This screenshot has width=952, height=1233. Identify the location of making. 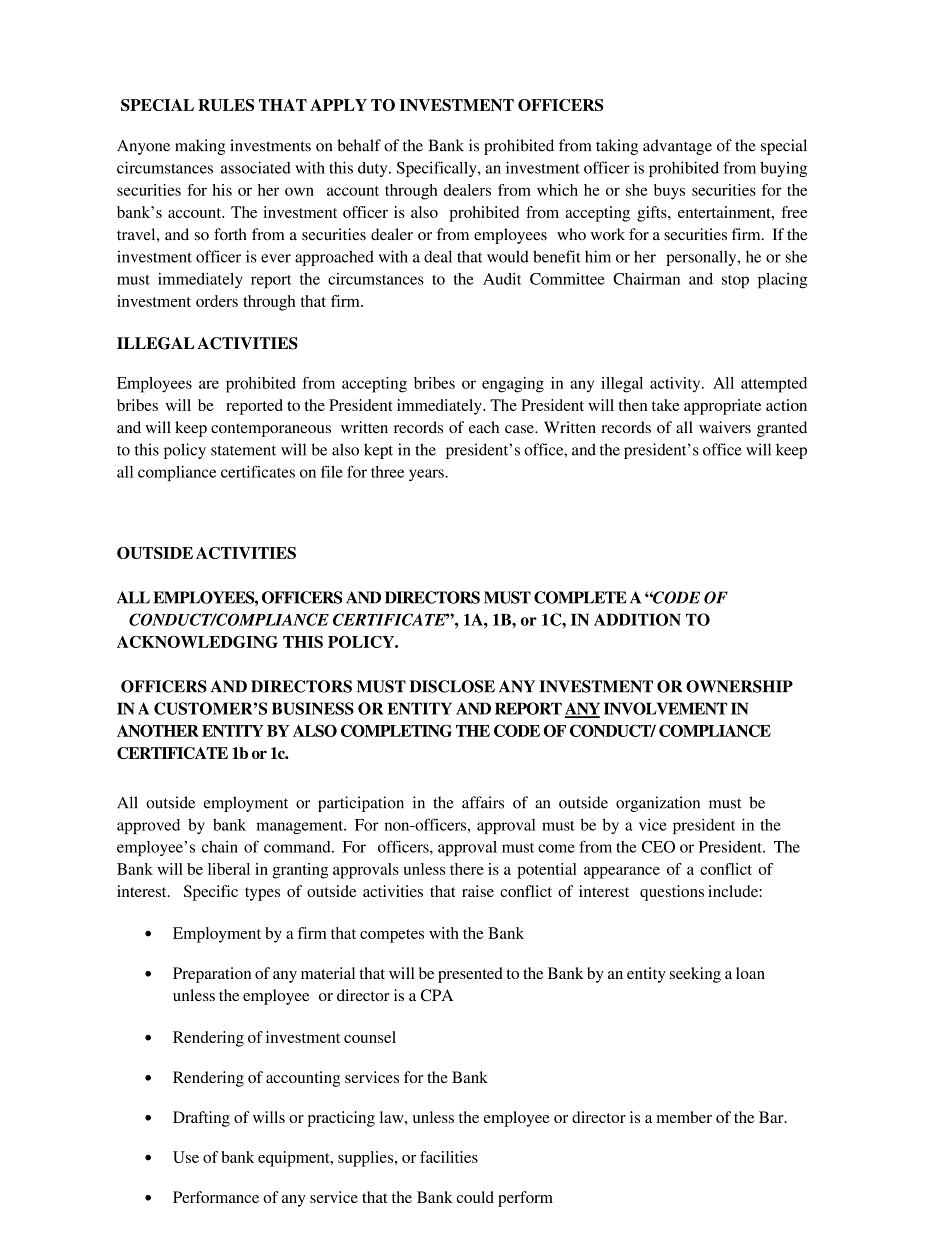
(200, 147).
